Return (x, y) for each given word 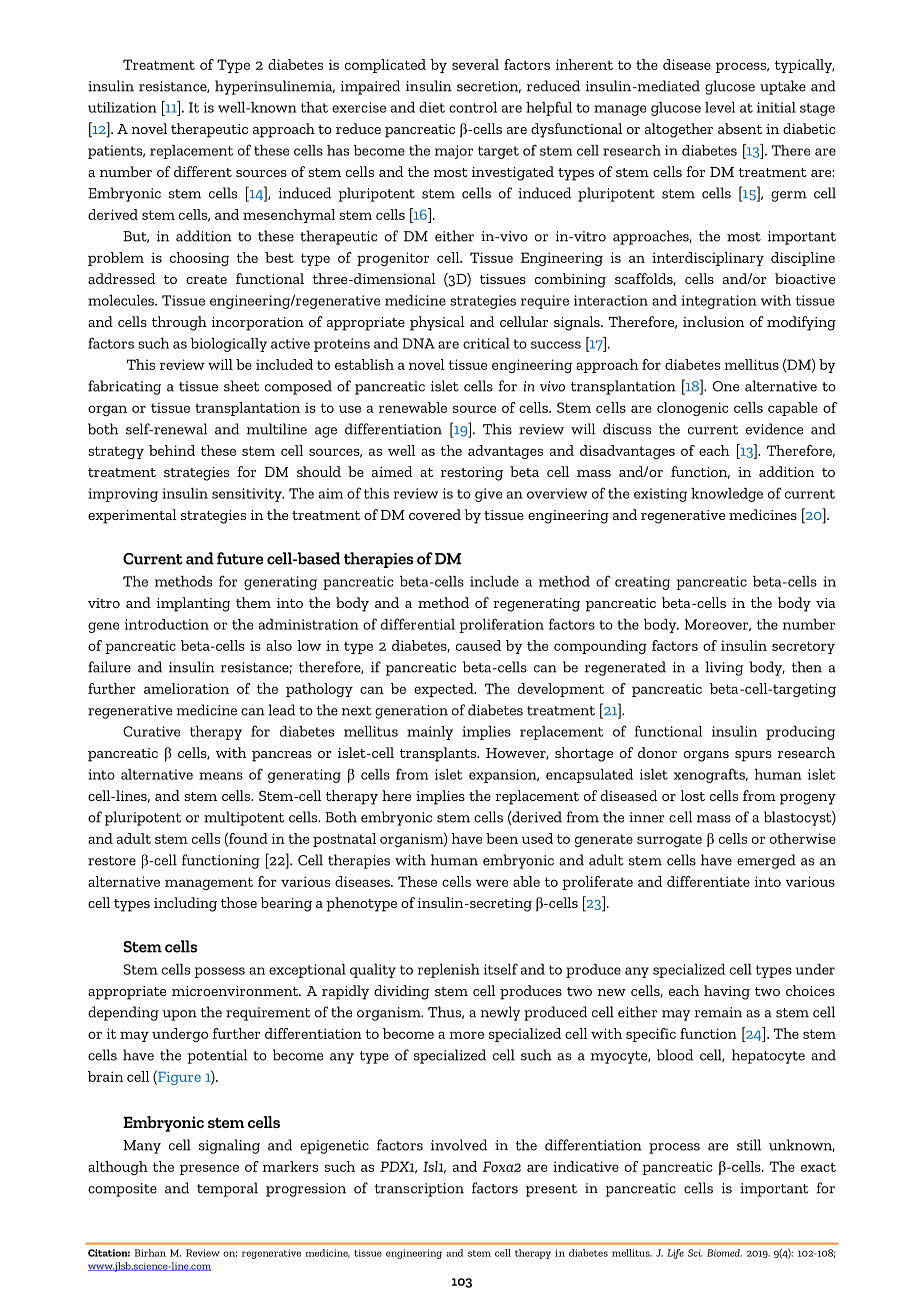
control (473, 107)
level (720, 107)
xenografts (711, 775)
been (502, 838)
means (221, 776)
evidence (774, 429)
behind (172, 450)
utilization (122, 107)
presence (209, 1169)
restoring (472, 474)
